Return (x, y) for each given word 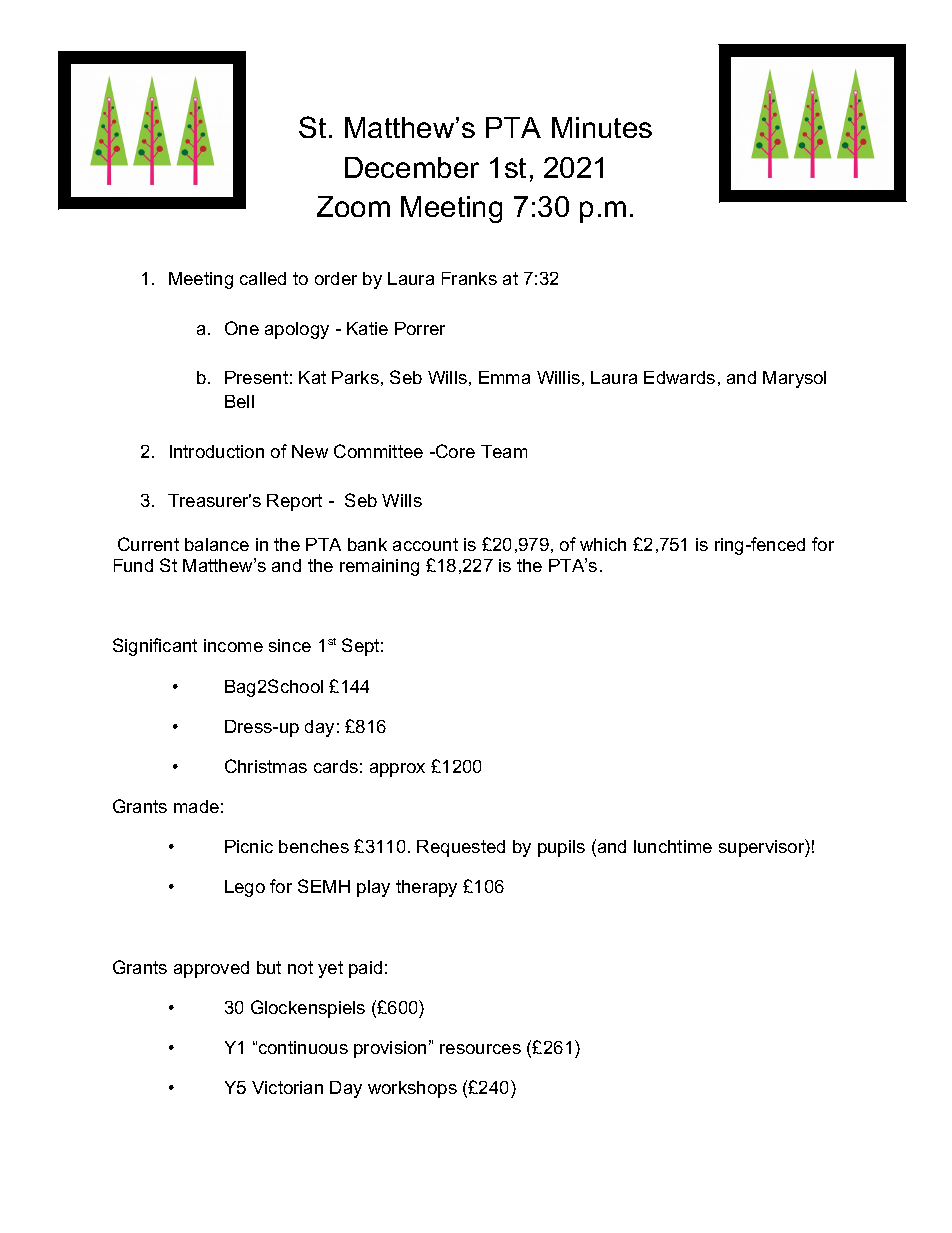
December (412, 167)
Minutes (602, 127)
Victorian (287, 1087)
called (263, 278)
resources (480, 1049)
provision (390, 1049)
